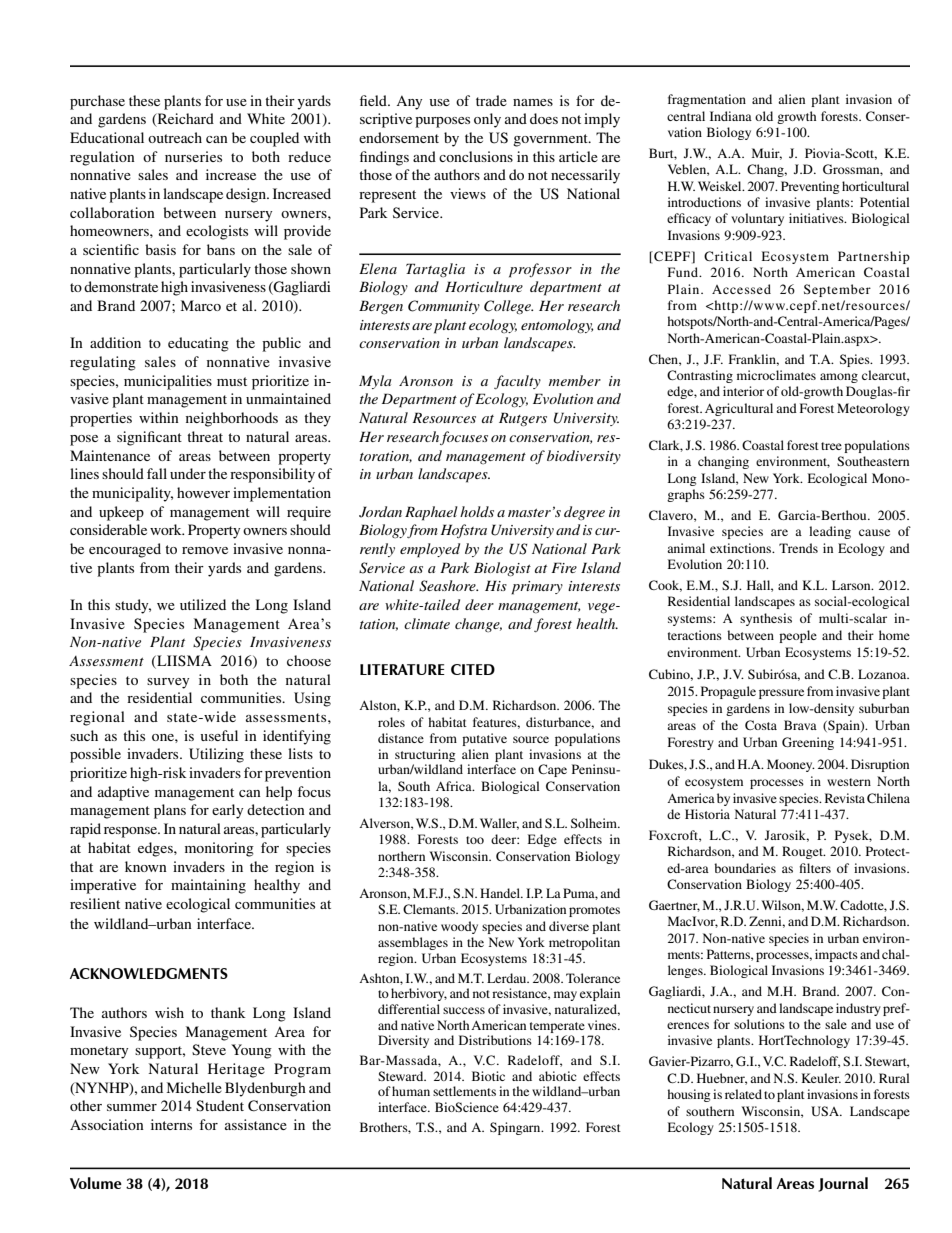 Image resolution: width=952 pixels, height=1233 pixels. Describe the element at coordinates (487, 120) in the screenshot. I see `only` at that location.
